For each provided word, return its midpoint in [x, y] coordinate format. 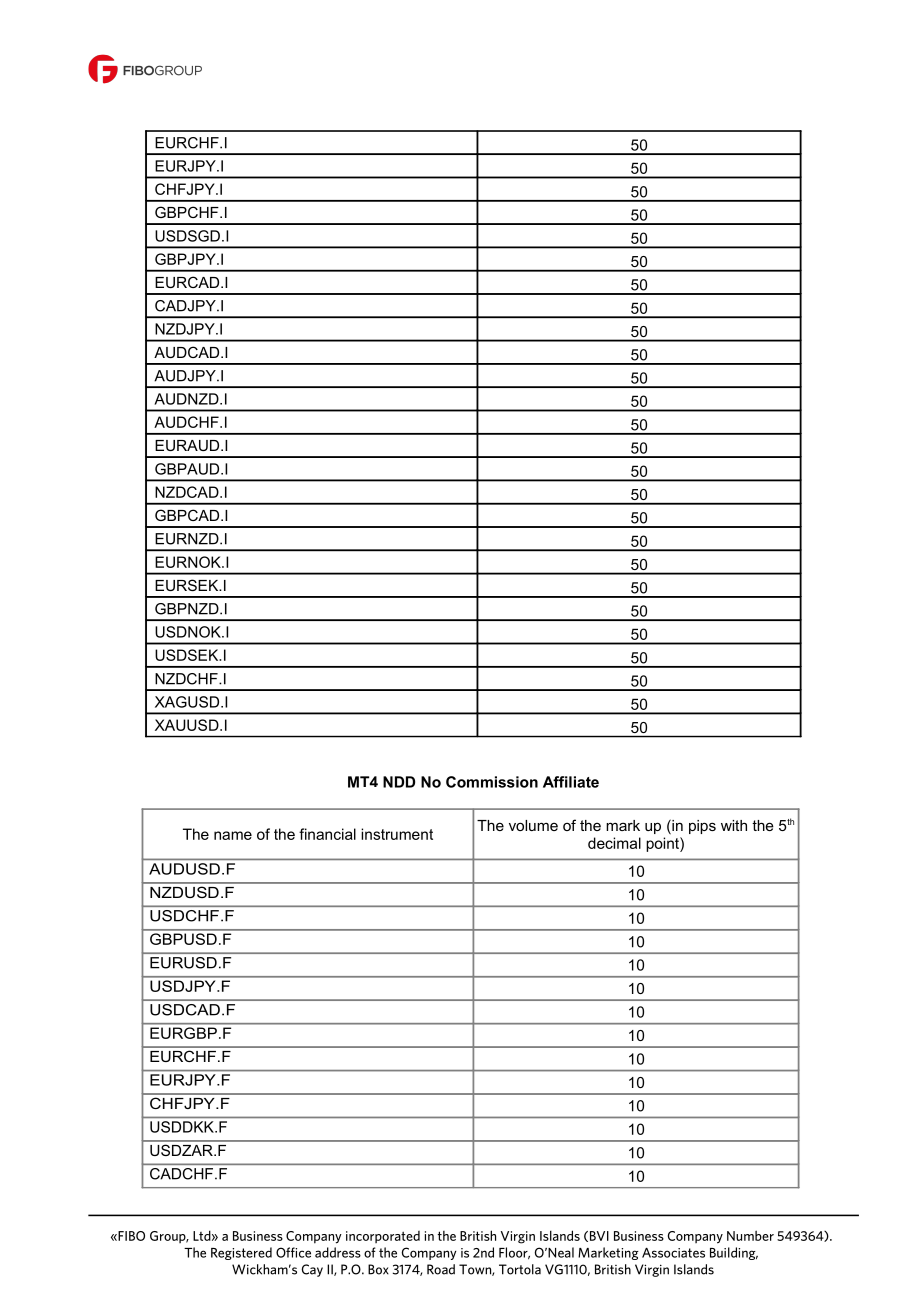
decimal [614, 843]
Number [750, 1235]
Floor [514, 1253]
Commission [492, 782]
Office [293, 1252]
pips [702, 827]
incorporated [383, 1237]
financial [327, 834]
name [233, 835]
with [734, 825]
